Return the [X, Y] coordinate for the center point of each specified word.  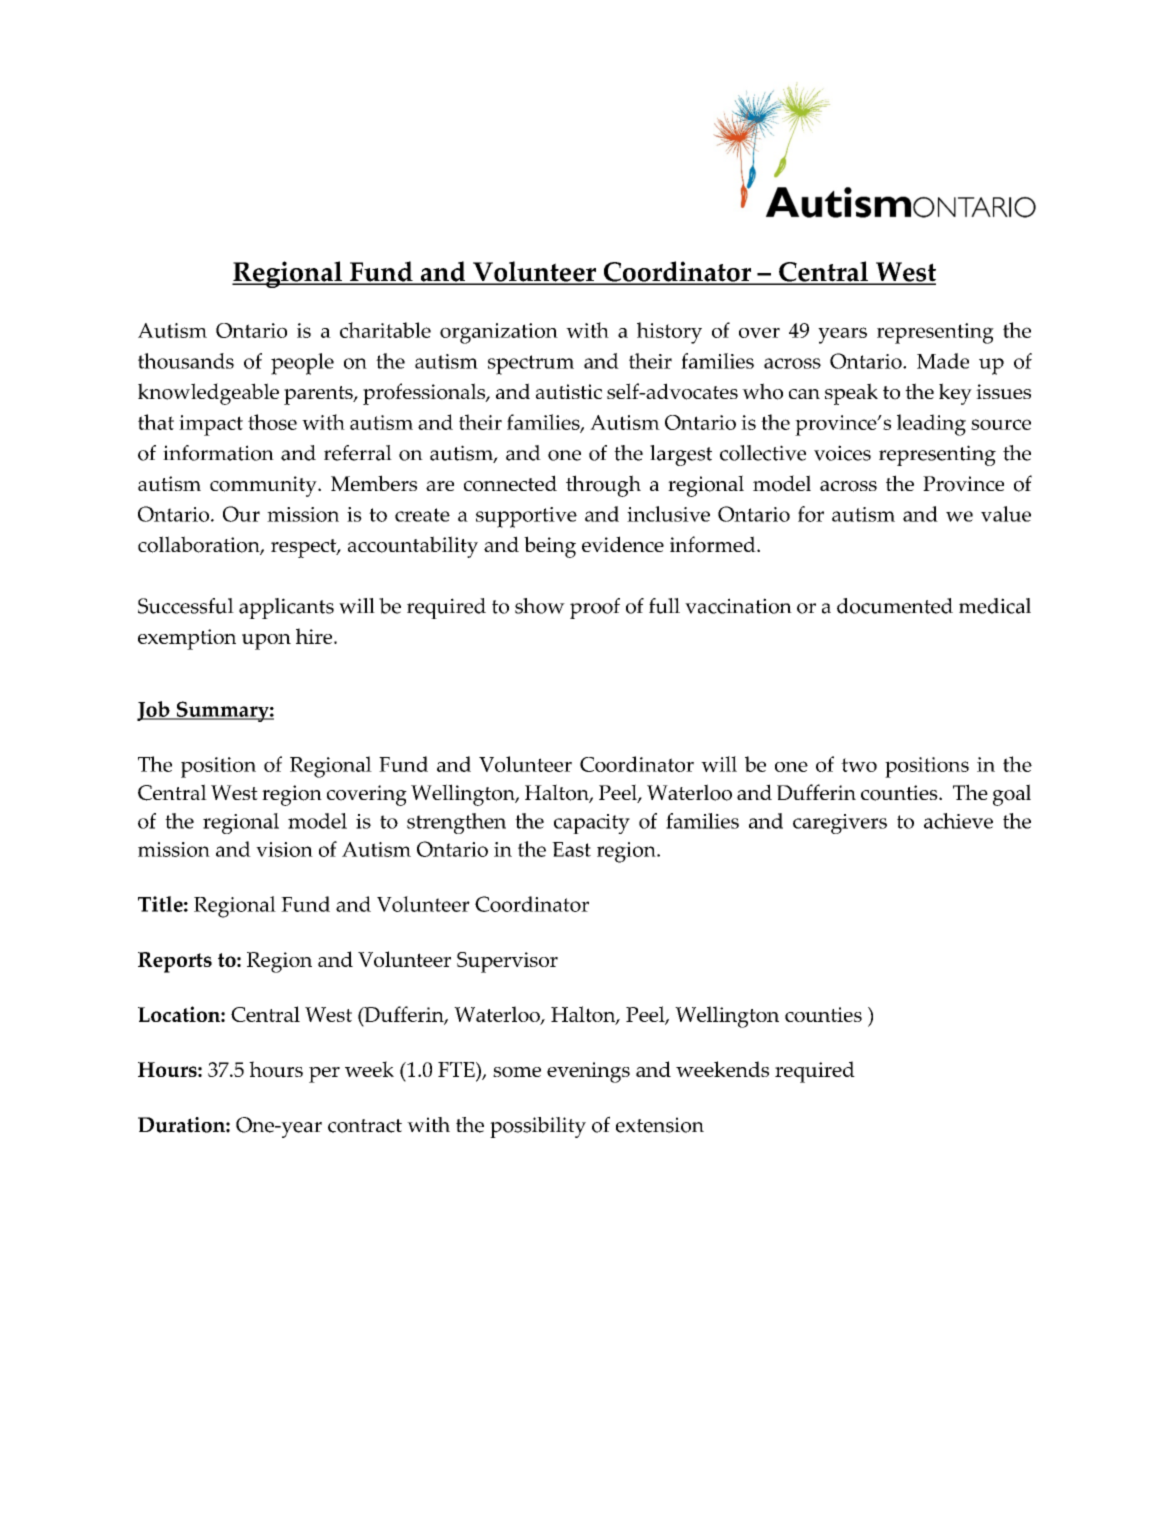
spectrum [531, 365]
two [859, 765]
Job [154, 711]
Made [943, 361]
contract [365, 1126]
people [302, 364]
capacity [592, 824]
